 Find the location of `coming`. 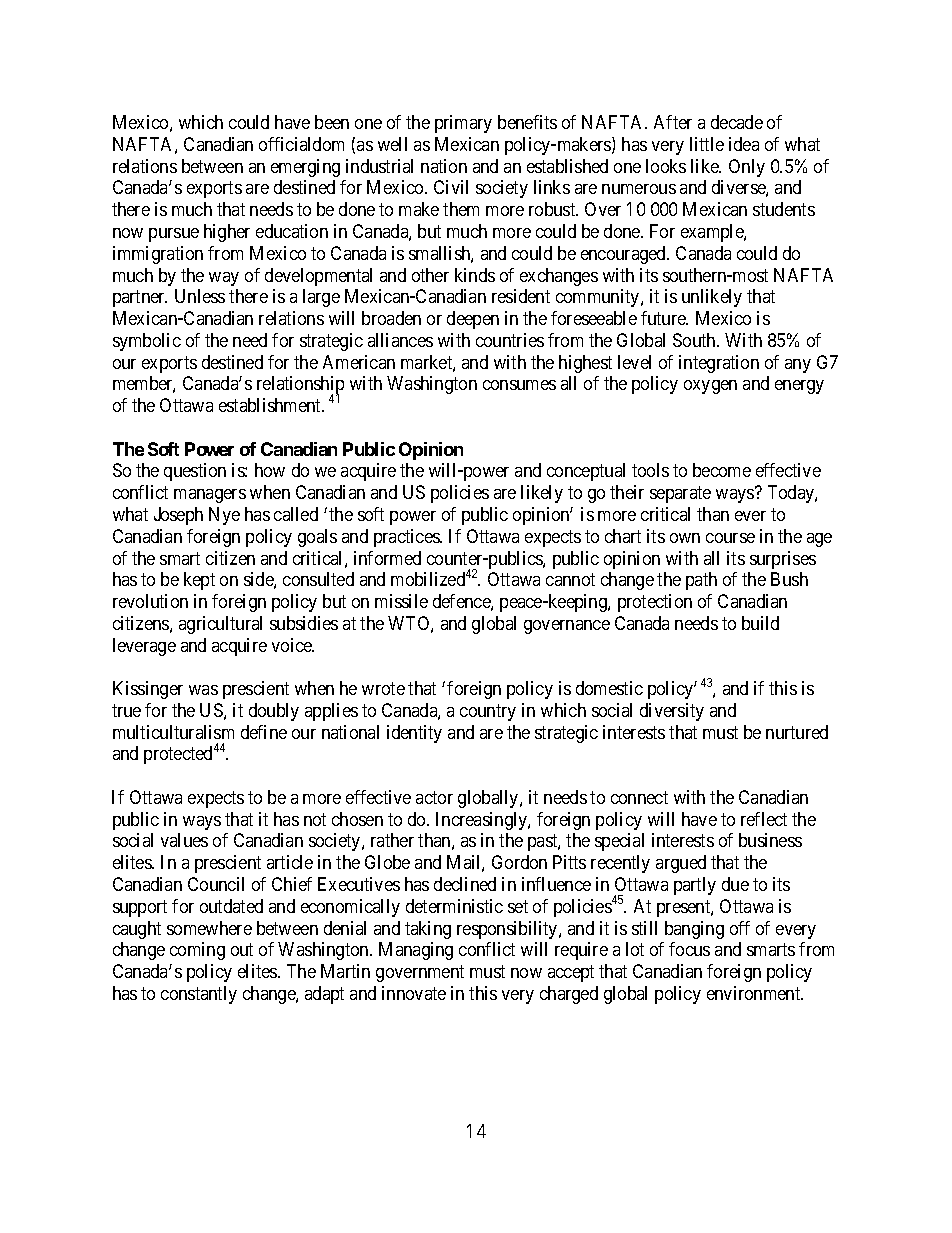

coming is located at coordinates (197, 951).
